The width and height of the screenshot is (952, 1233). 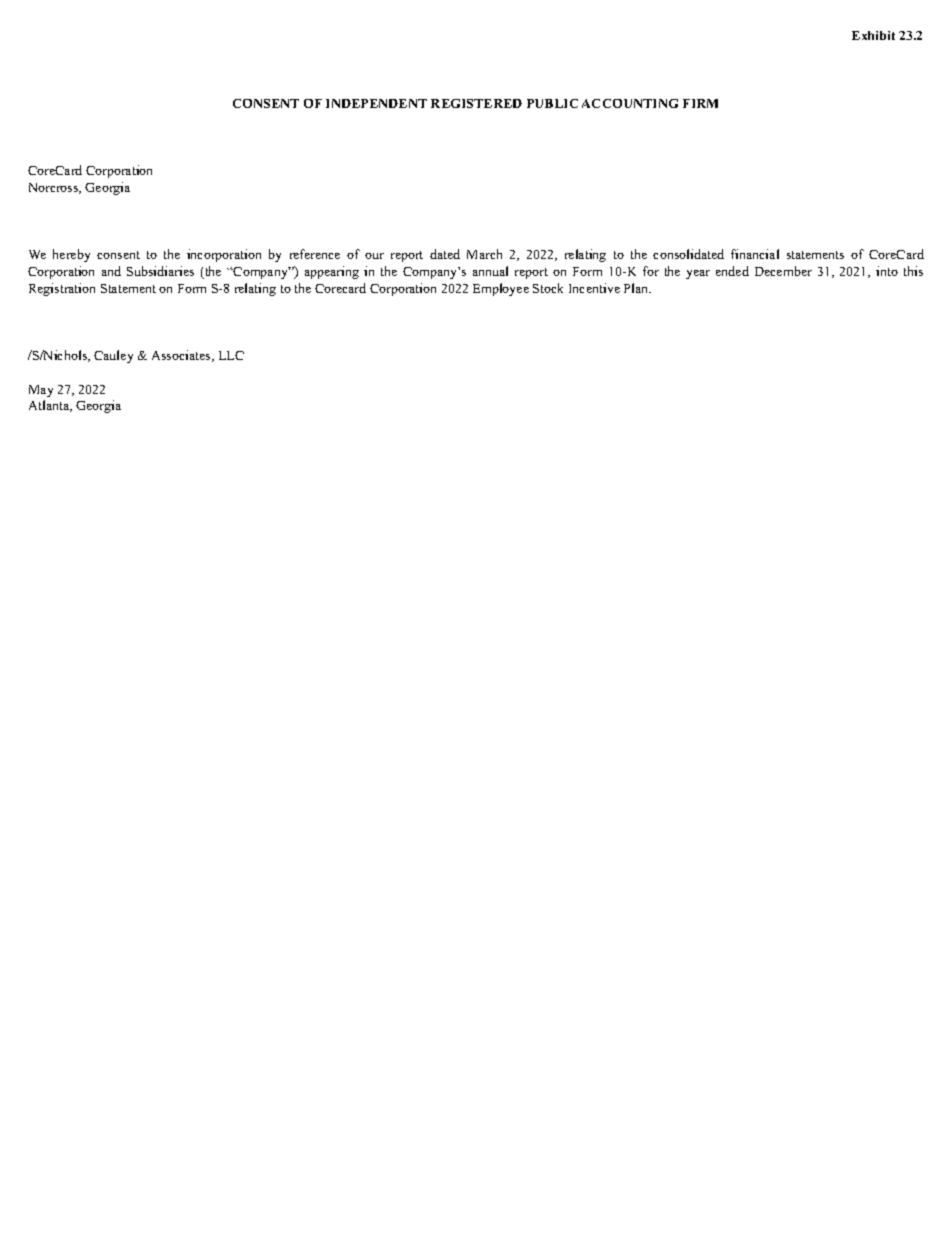 What do you see at coordinates (700, 103) in the screenshot?
I see `FIRM` at bounding box center [700, 103].
